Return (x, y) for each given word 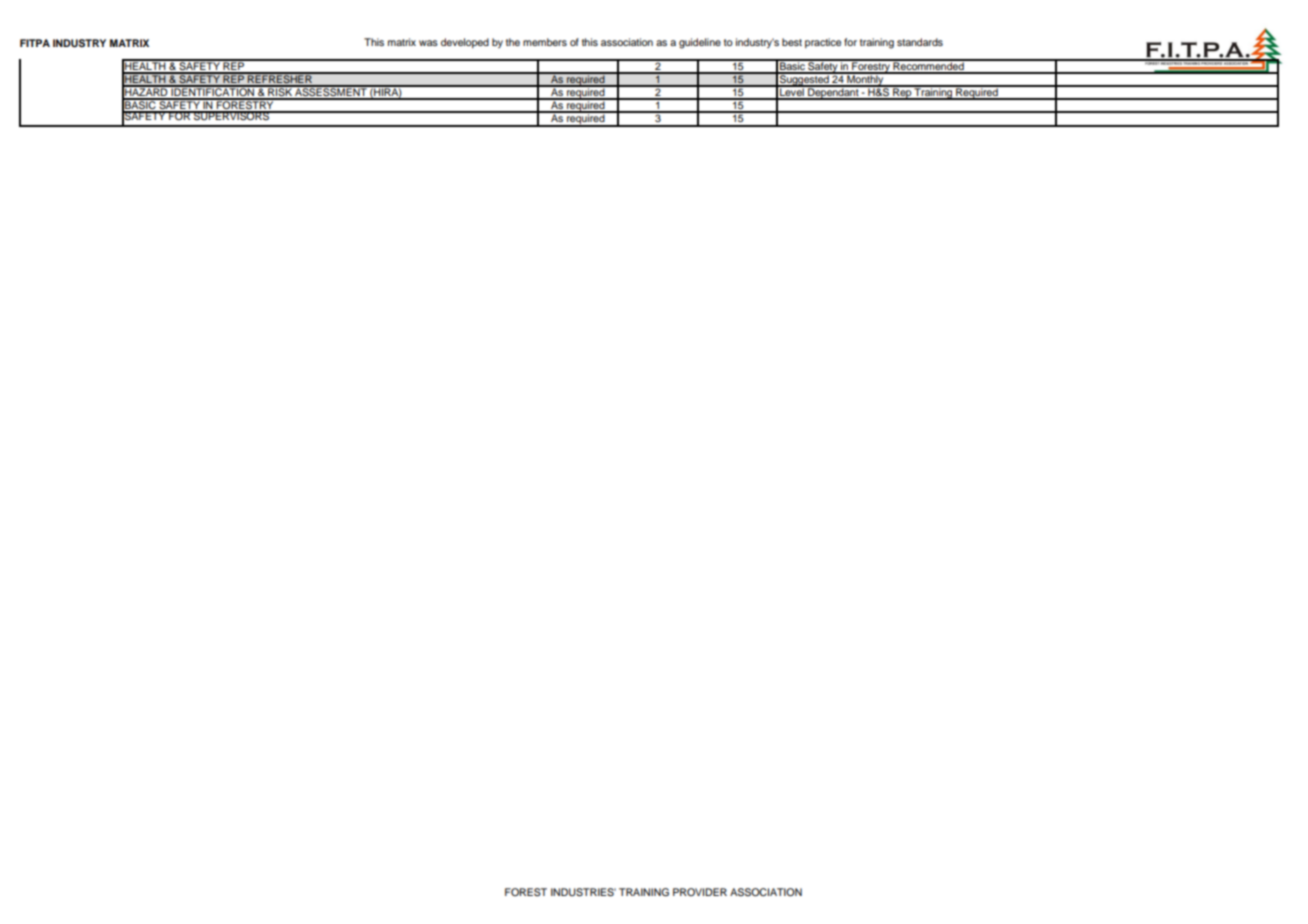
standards (920, 42)
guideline (700, 43)
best (792, 42)
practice (823, 43)
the (513, 42)
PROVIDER (700, 892)
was (428, 43)
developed (465, 43)
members (545, 42)
